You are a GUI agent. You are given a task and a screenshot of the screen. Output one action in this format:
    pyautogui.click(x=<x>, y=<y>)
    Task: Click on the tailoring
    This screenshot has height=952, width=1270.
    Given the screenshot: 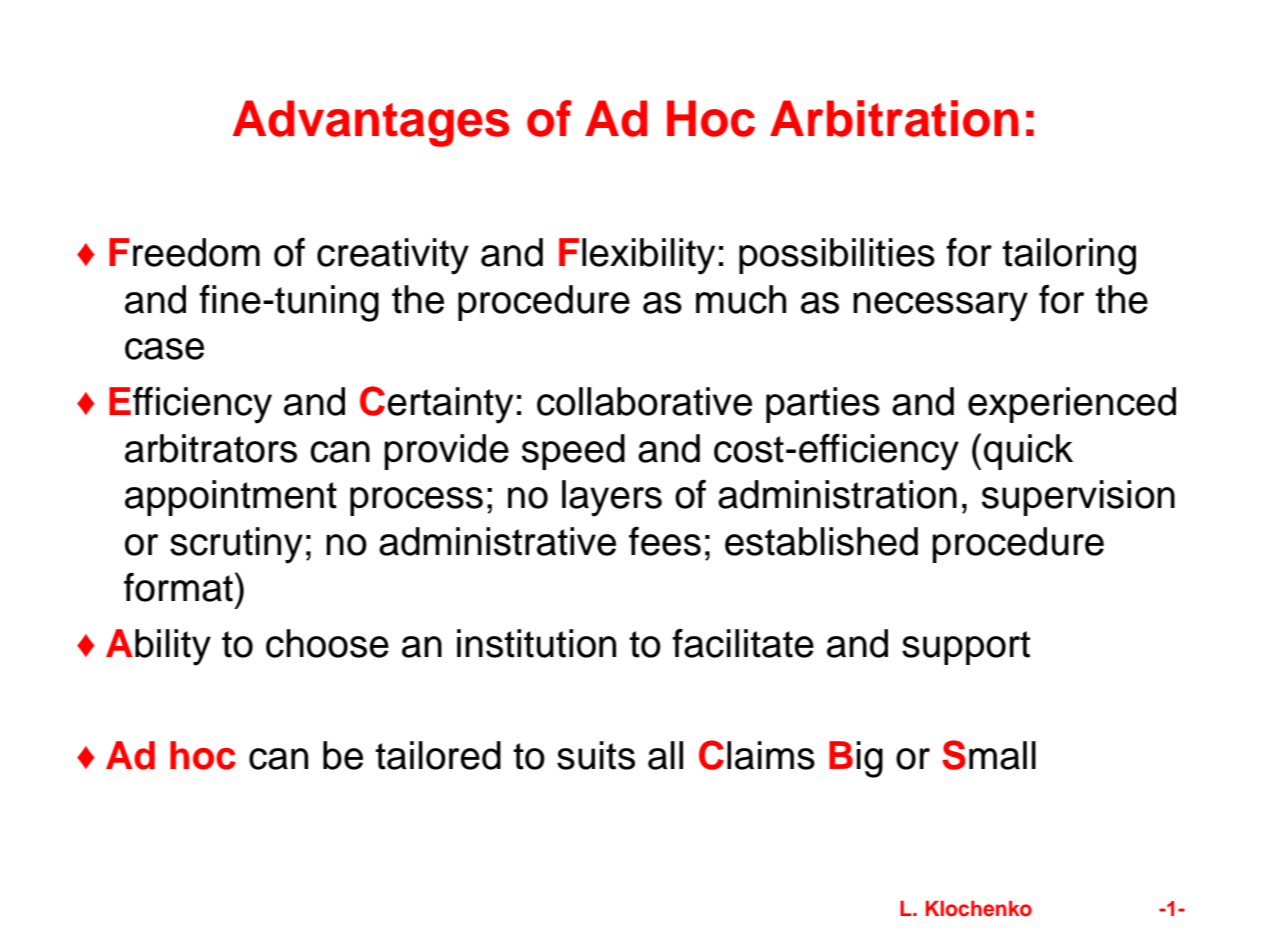 What is the action you would take?
    pyautogui.click(x=1069, y=256)
